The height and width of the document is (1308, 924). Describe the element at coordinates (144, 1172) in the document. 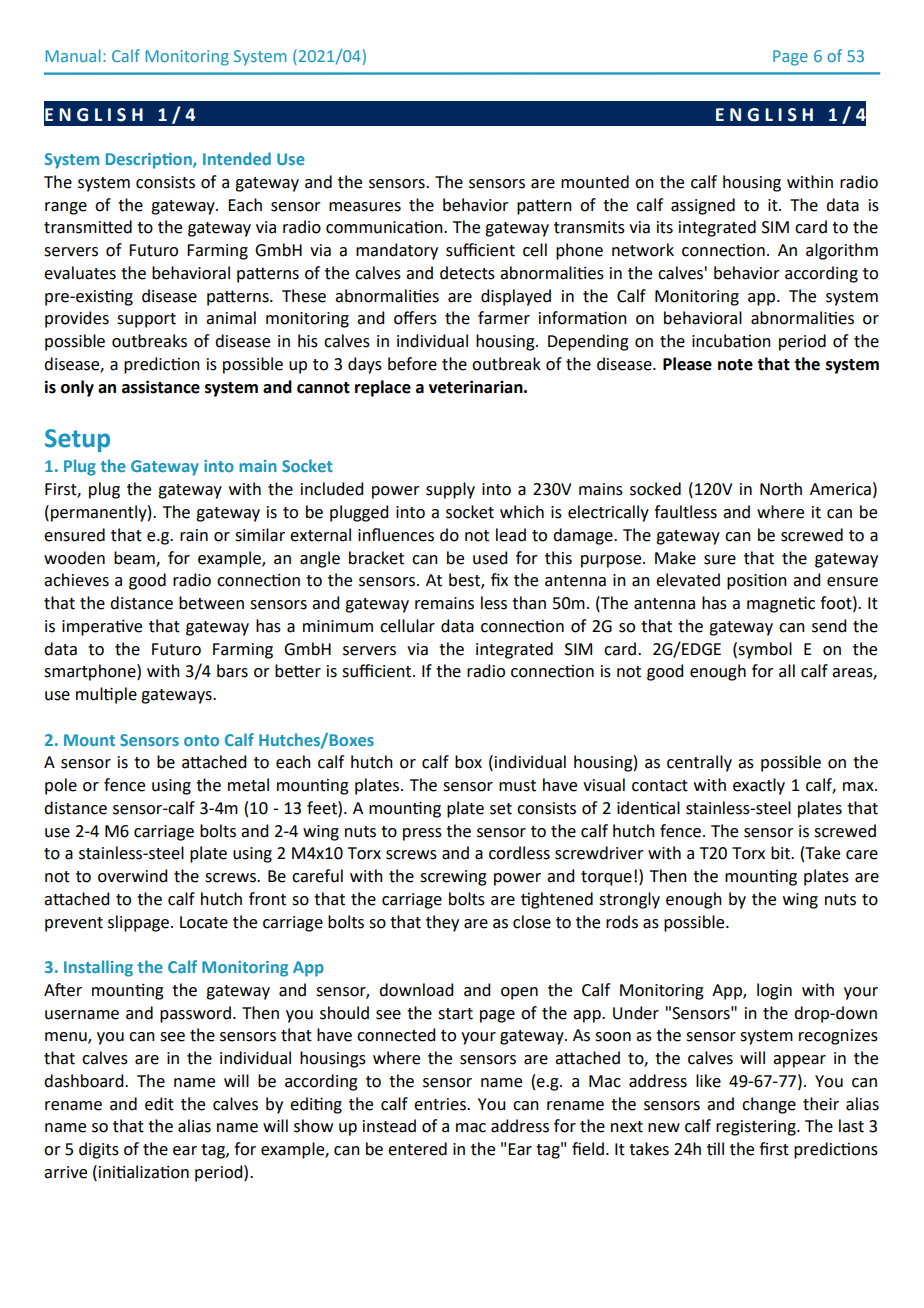

I see `initialization` at that location.
